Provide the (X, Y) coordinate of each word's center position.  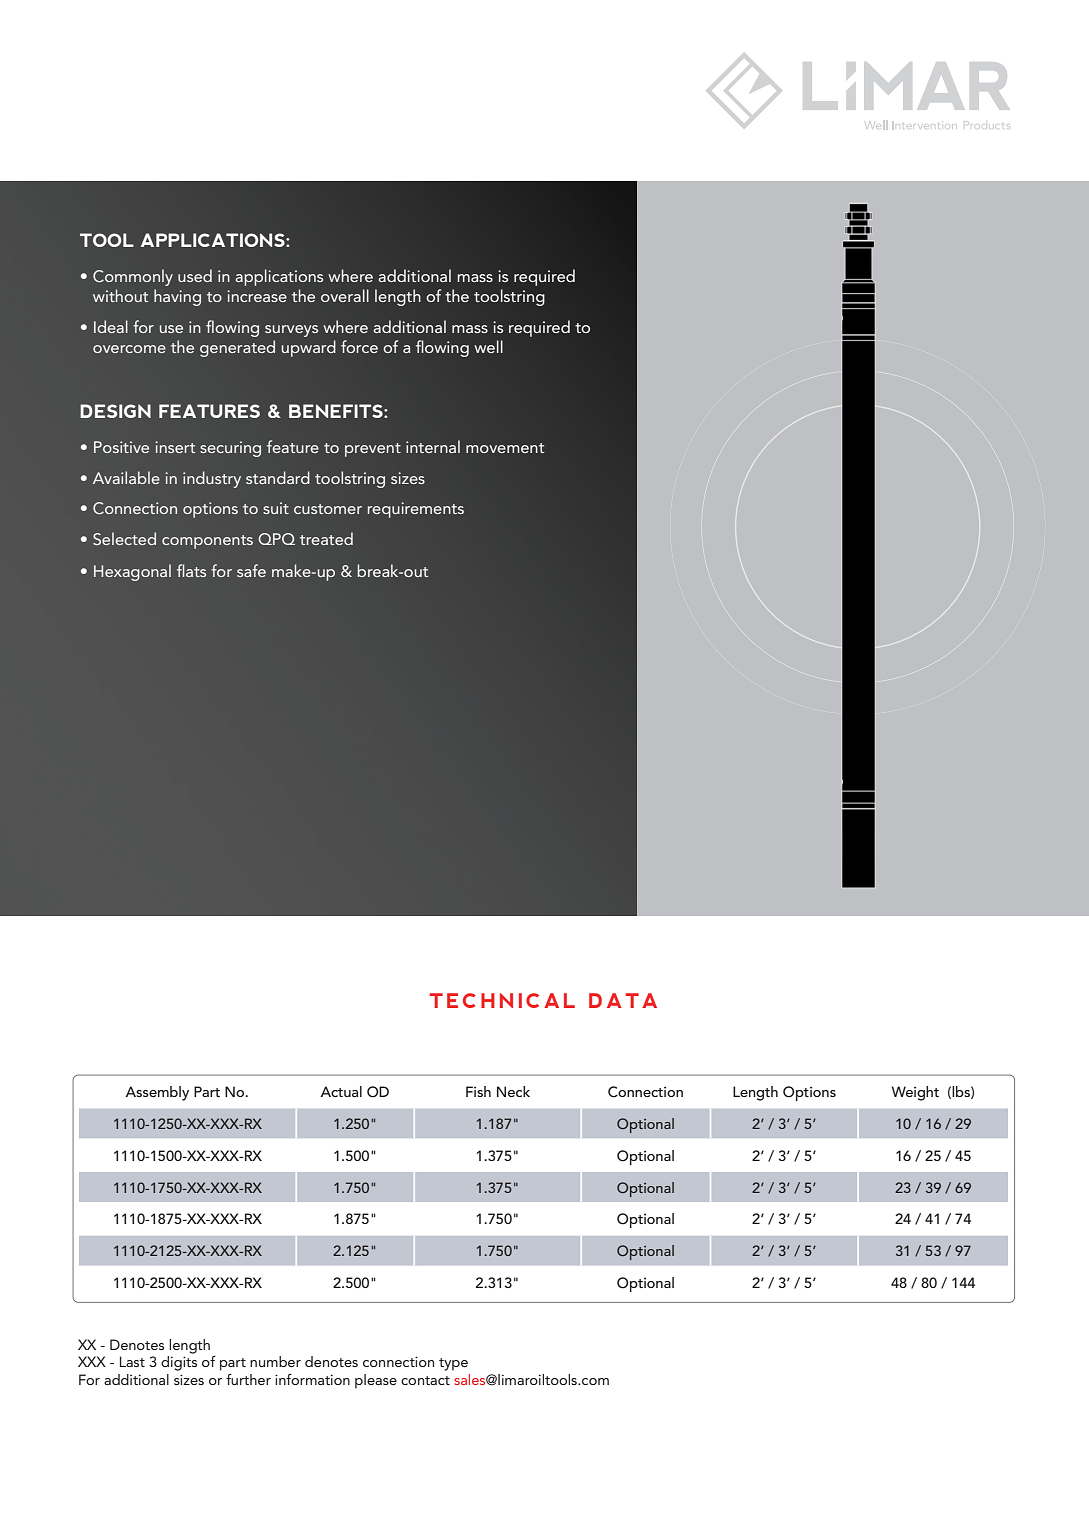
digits (179, 1363)
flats (191, 570)
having (177, 297)
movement (505, 448)
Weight (915, 1093)
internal (433, 446)
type (453, 1364)
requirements (416, 510)
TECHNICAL (502, 1000)
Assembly (157, 1093)
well (488, 346)
